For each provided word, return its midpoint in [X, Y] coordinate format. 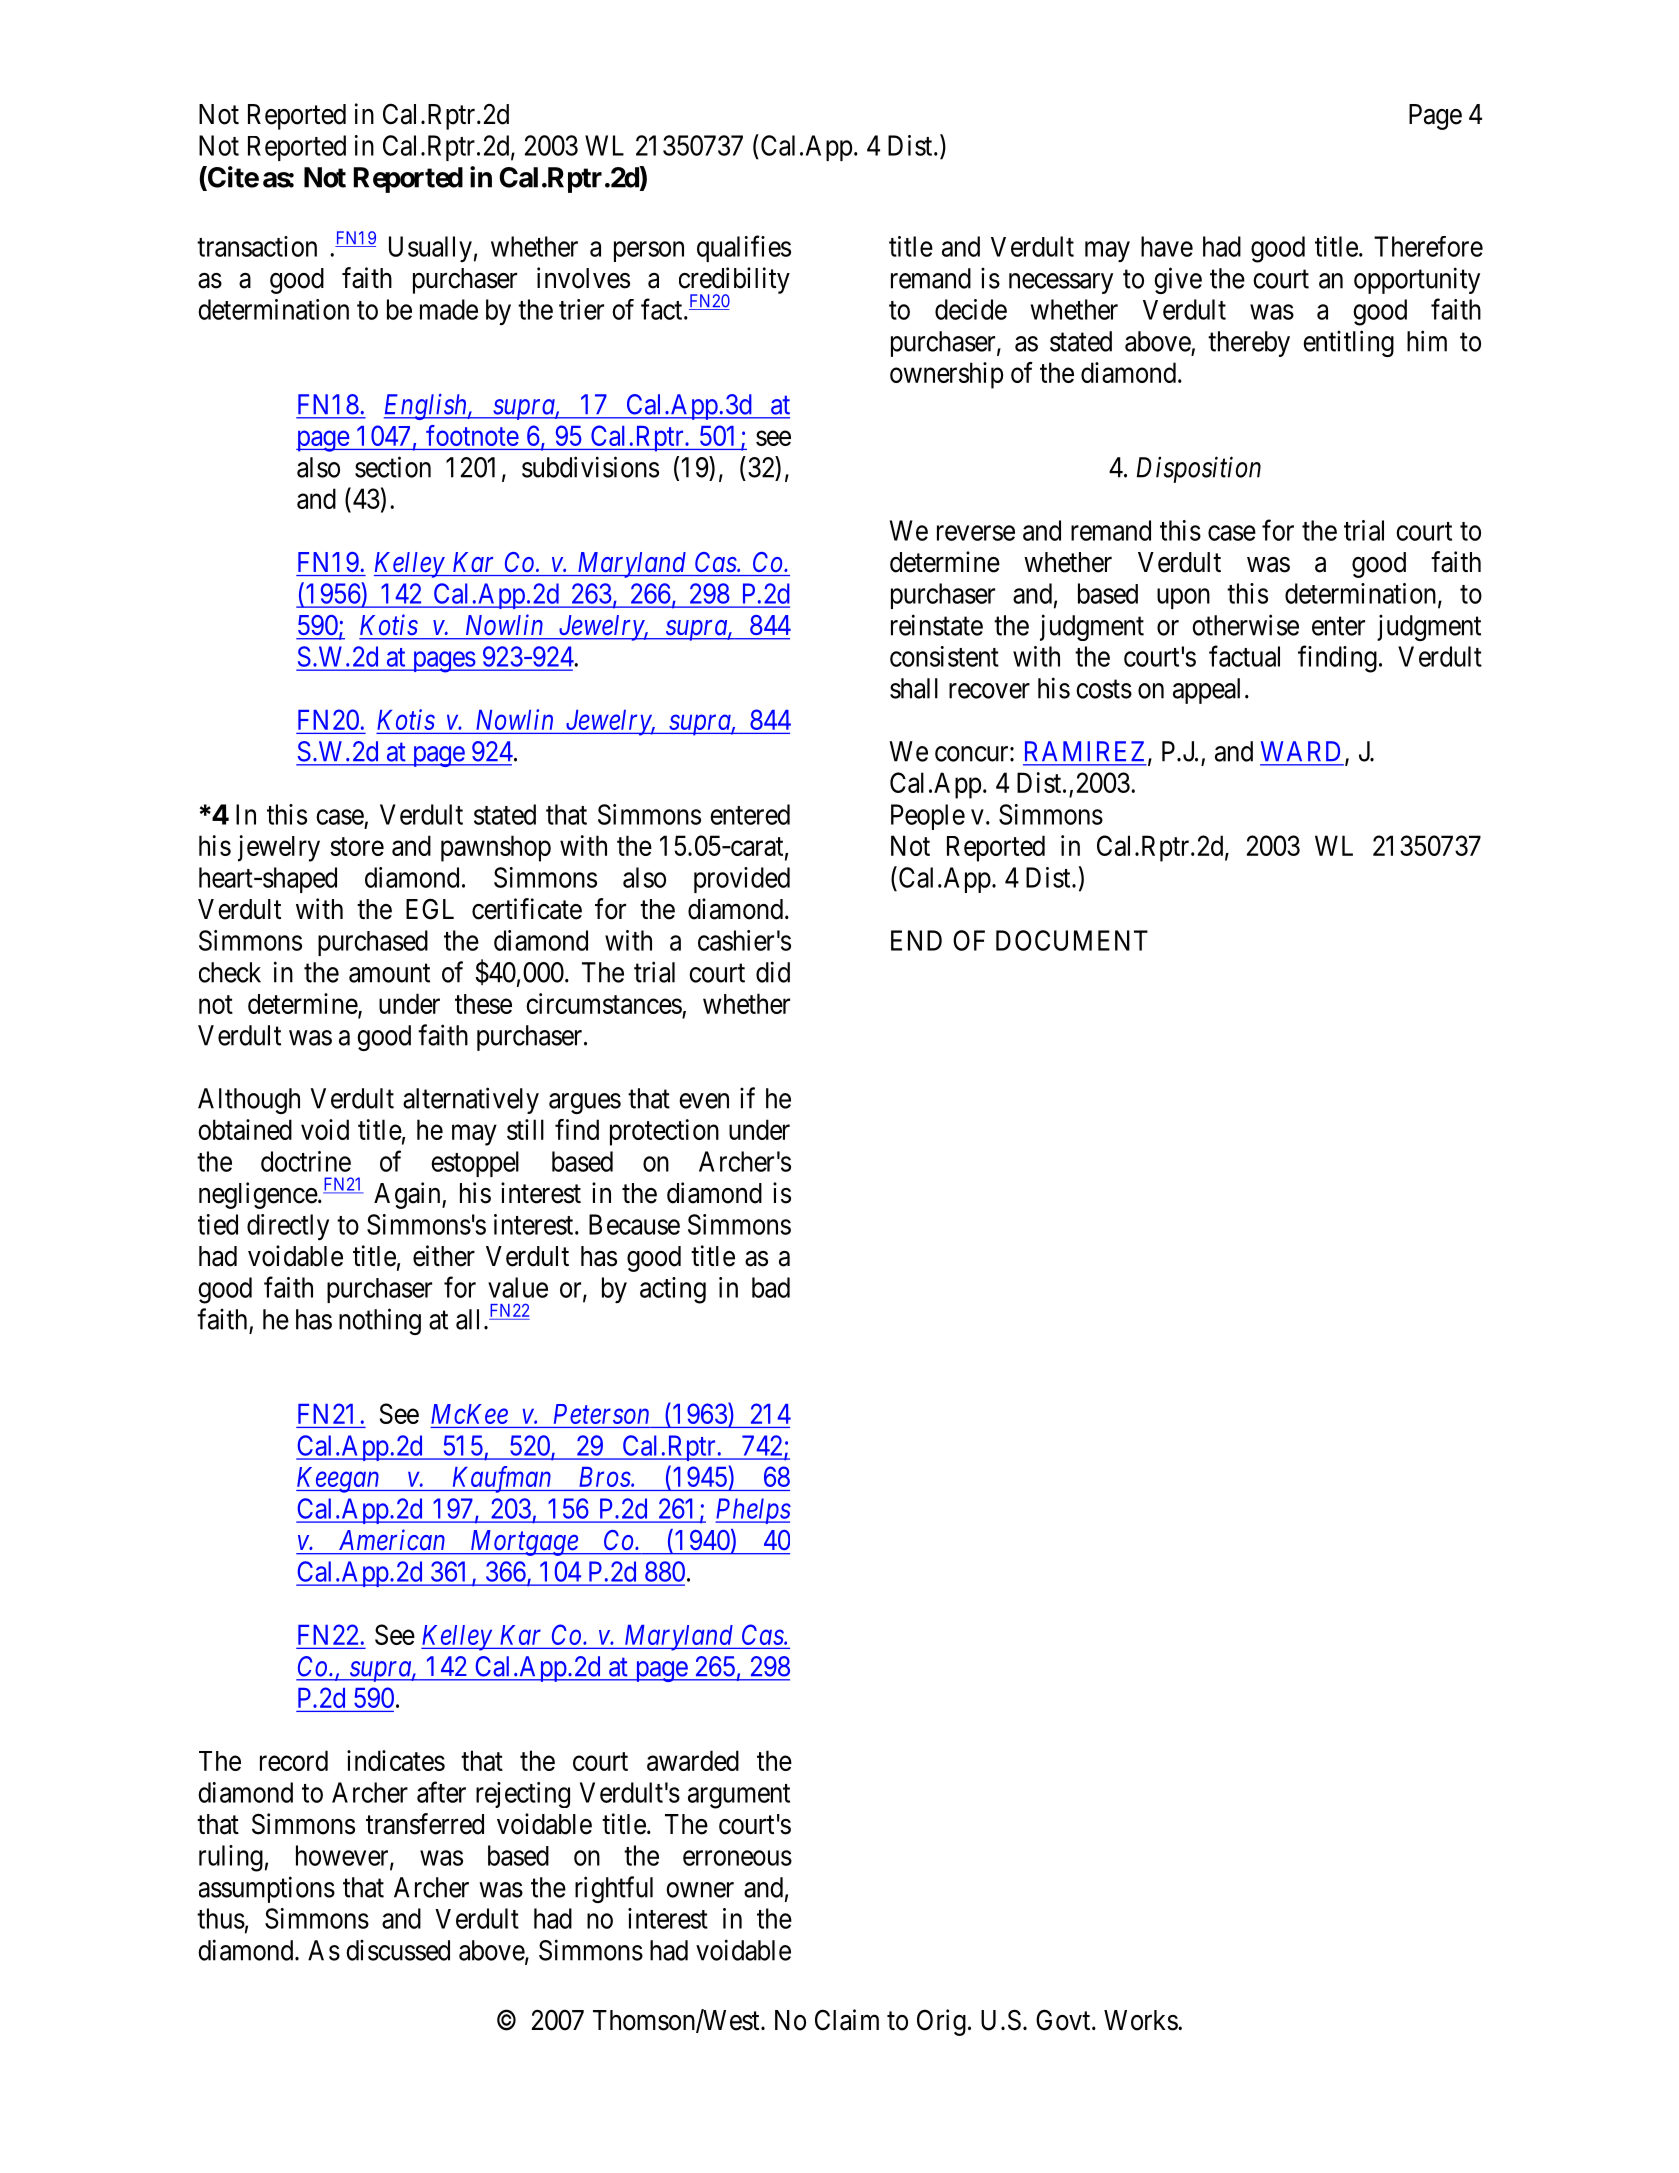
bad [771, 1287]
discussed [398, 1950]
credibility [734, 282]
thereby [1249, 344]
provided [742, 880]
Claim [847, 2020]
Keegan [339, 1480]
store [357, 846]
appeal [1206, 691]
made [449, 309]
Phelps [753, 1511]
